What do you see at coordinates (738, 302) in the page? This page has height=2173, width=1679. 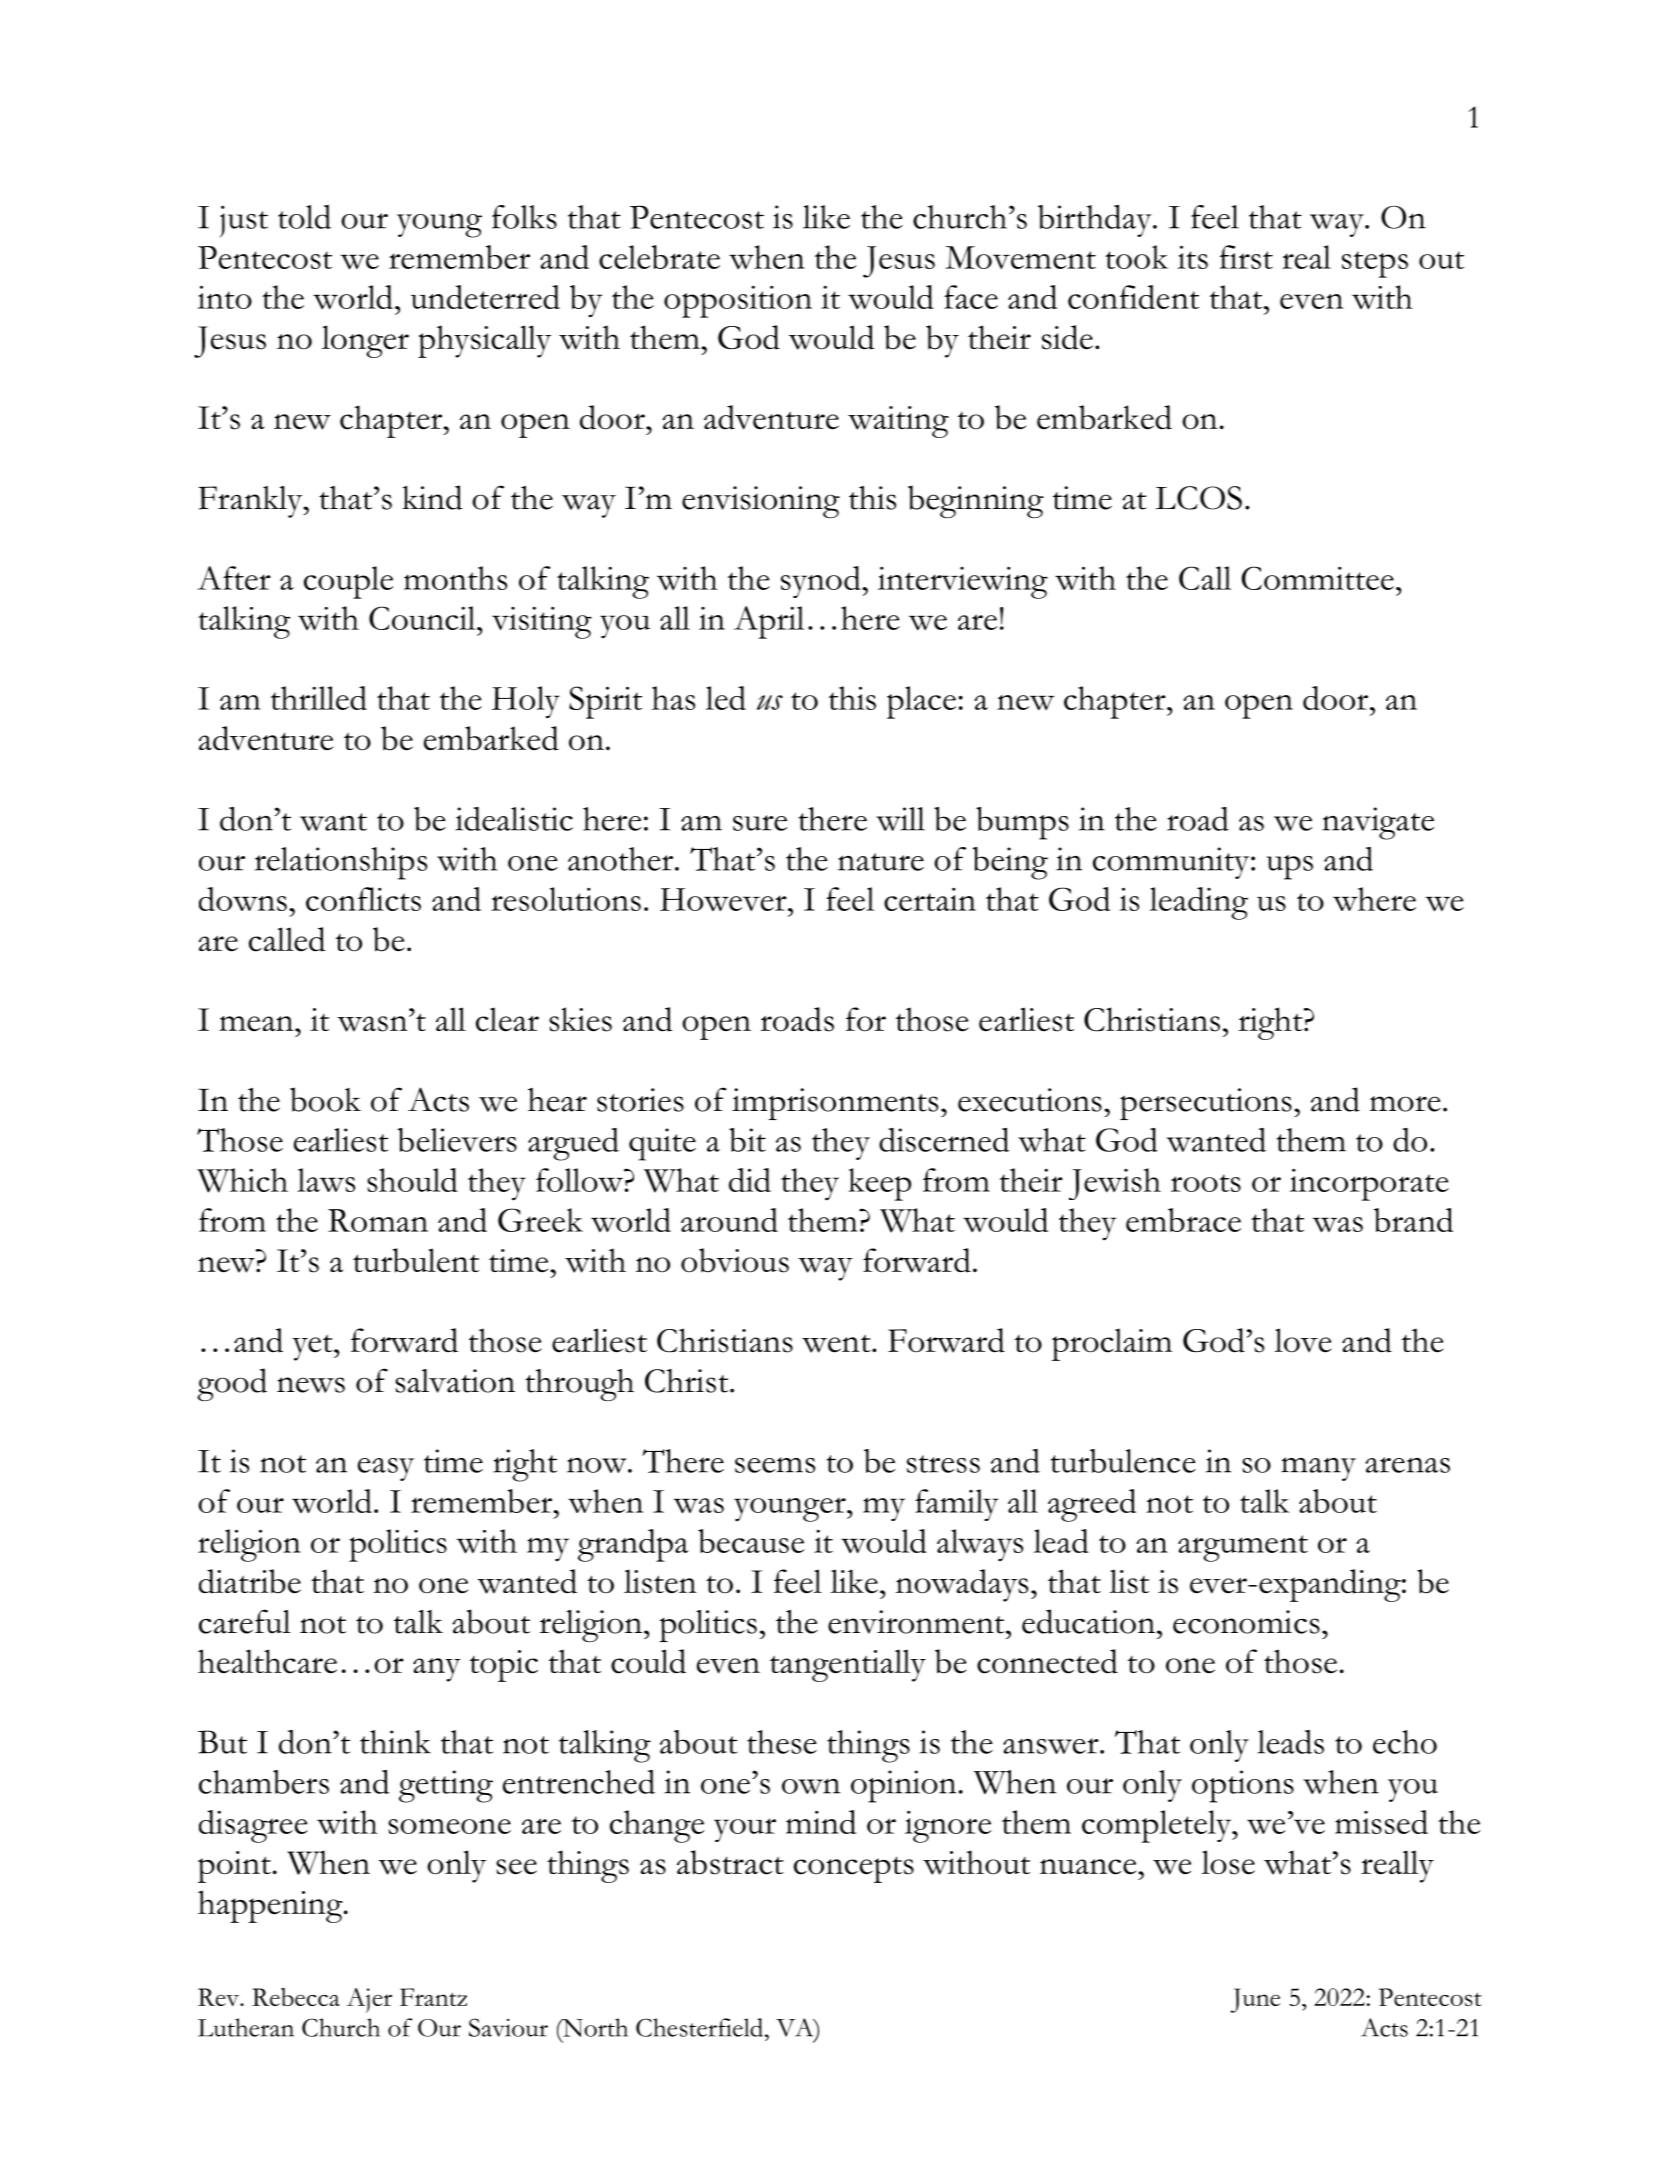 I see `opposition` at bounding box center [738, 302].
